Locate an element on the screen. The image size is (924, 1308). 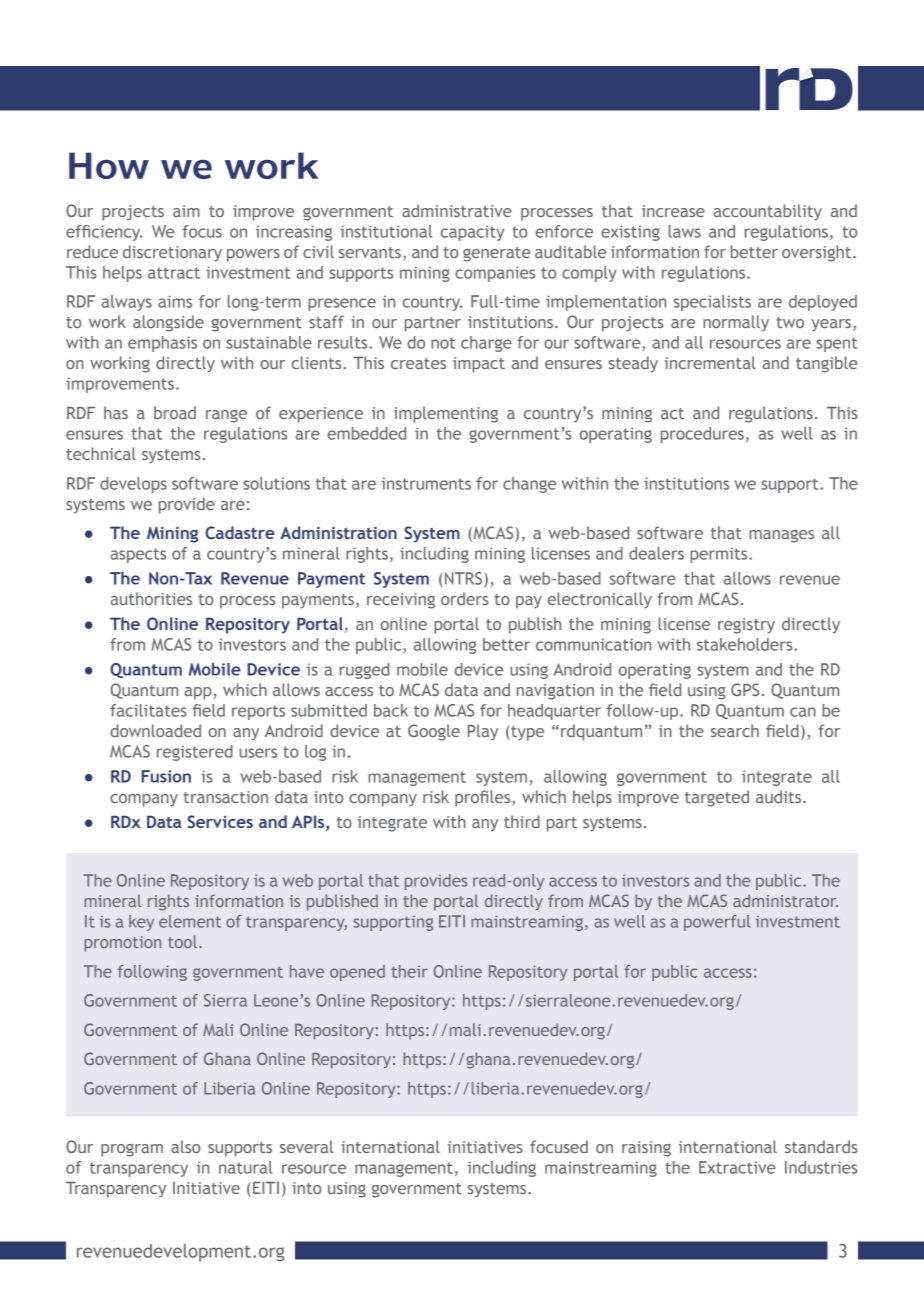
several is located at coordinates (306, 1146).
